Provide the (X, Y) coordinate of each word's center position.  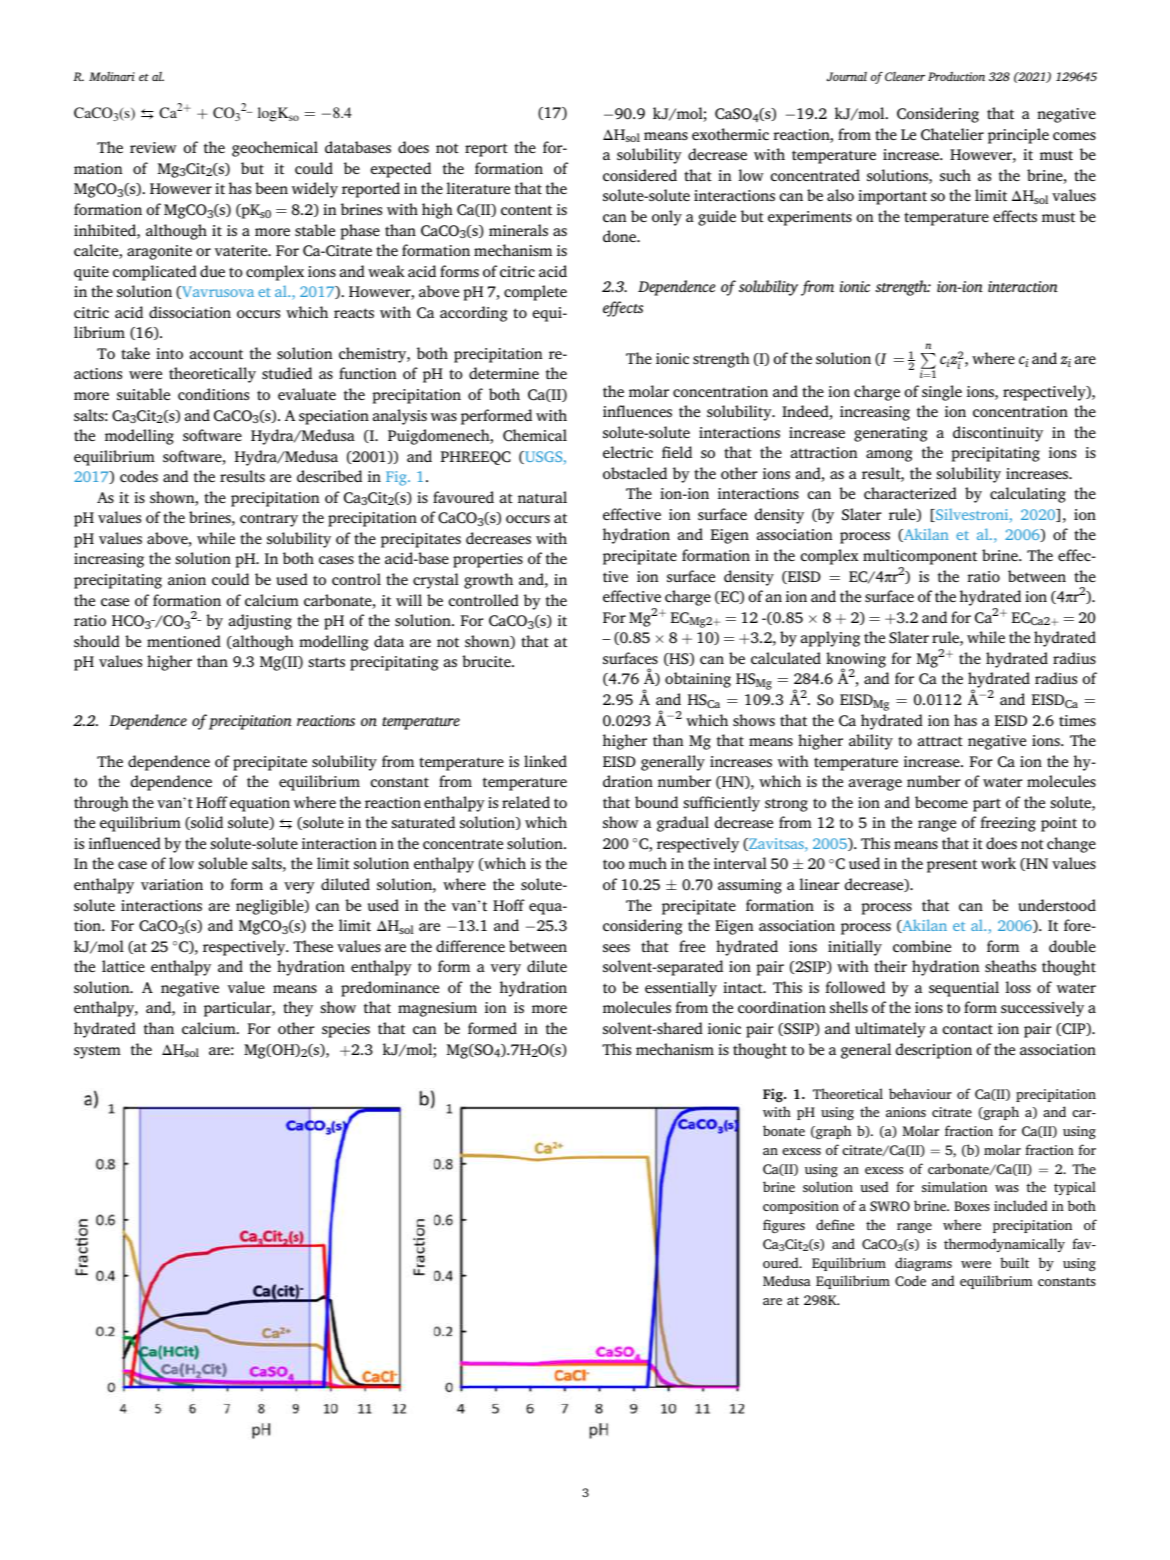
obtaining (698, 680)
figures (784, 1226)
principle (1018, 136)
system (97, 1052)
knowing (856, 661)
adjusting (260, 622)
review (153, 147)
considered (640, 175)
